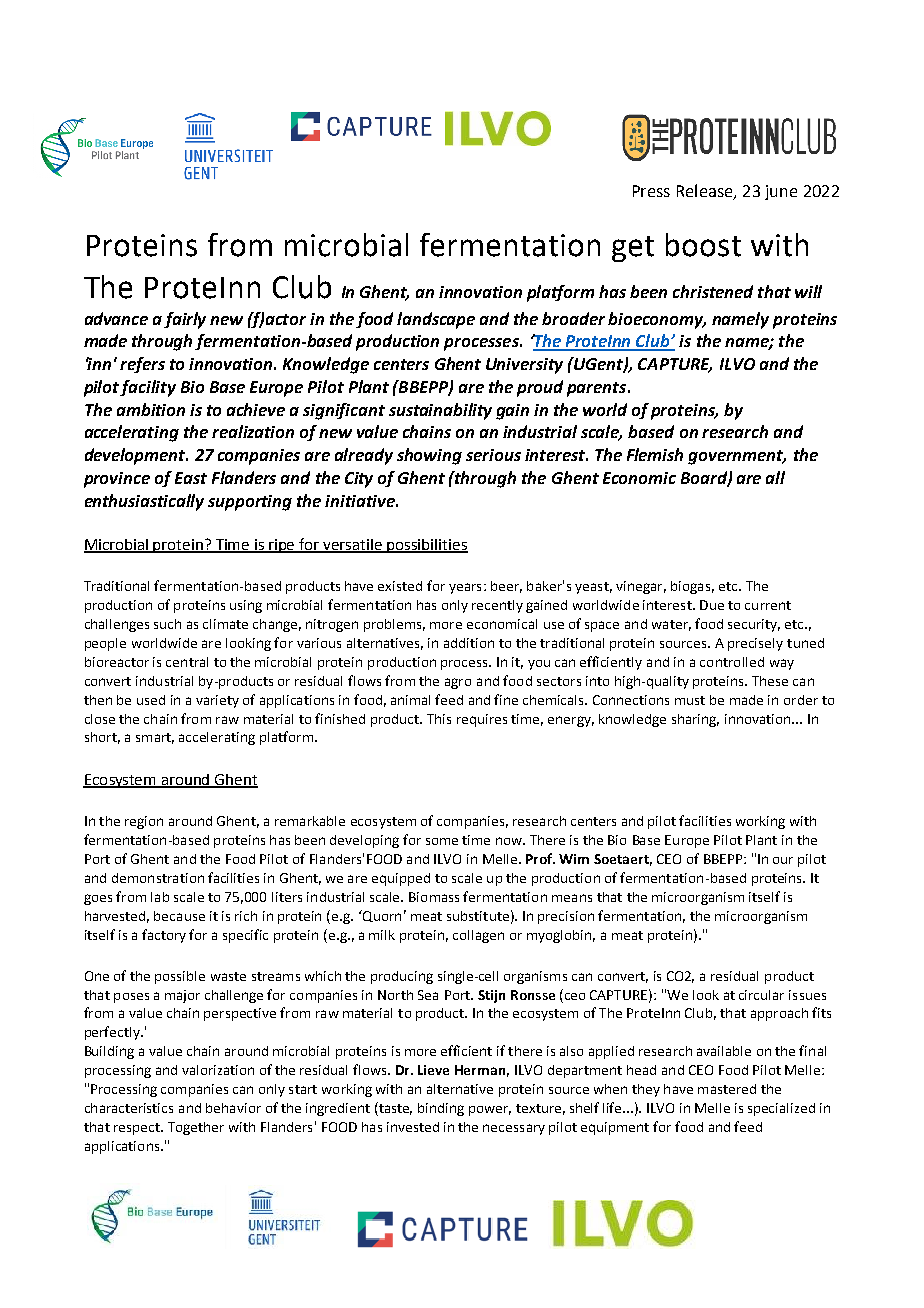 The height and width of the image is (1308, 924). Describe the element at coordinates (187, 662) in the image. I see `central` at that location.
